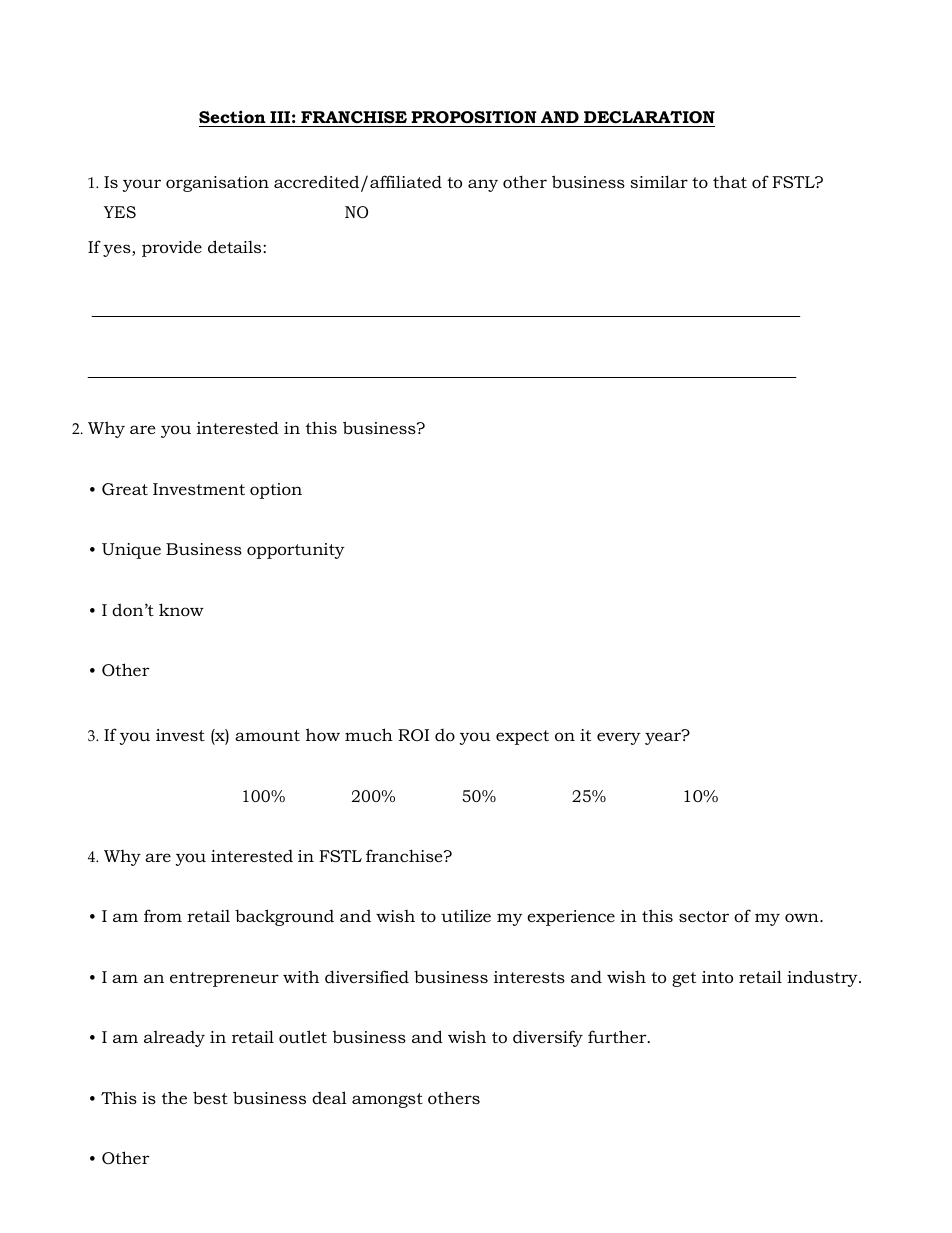 The height and width of the screenshot is (1233, 952). What do you see at coordinates (548, 1038) in the screenshot?
I see `diversify` at bounding box center [548, 1038].
